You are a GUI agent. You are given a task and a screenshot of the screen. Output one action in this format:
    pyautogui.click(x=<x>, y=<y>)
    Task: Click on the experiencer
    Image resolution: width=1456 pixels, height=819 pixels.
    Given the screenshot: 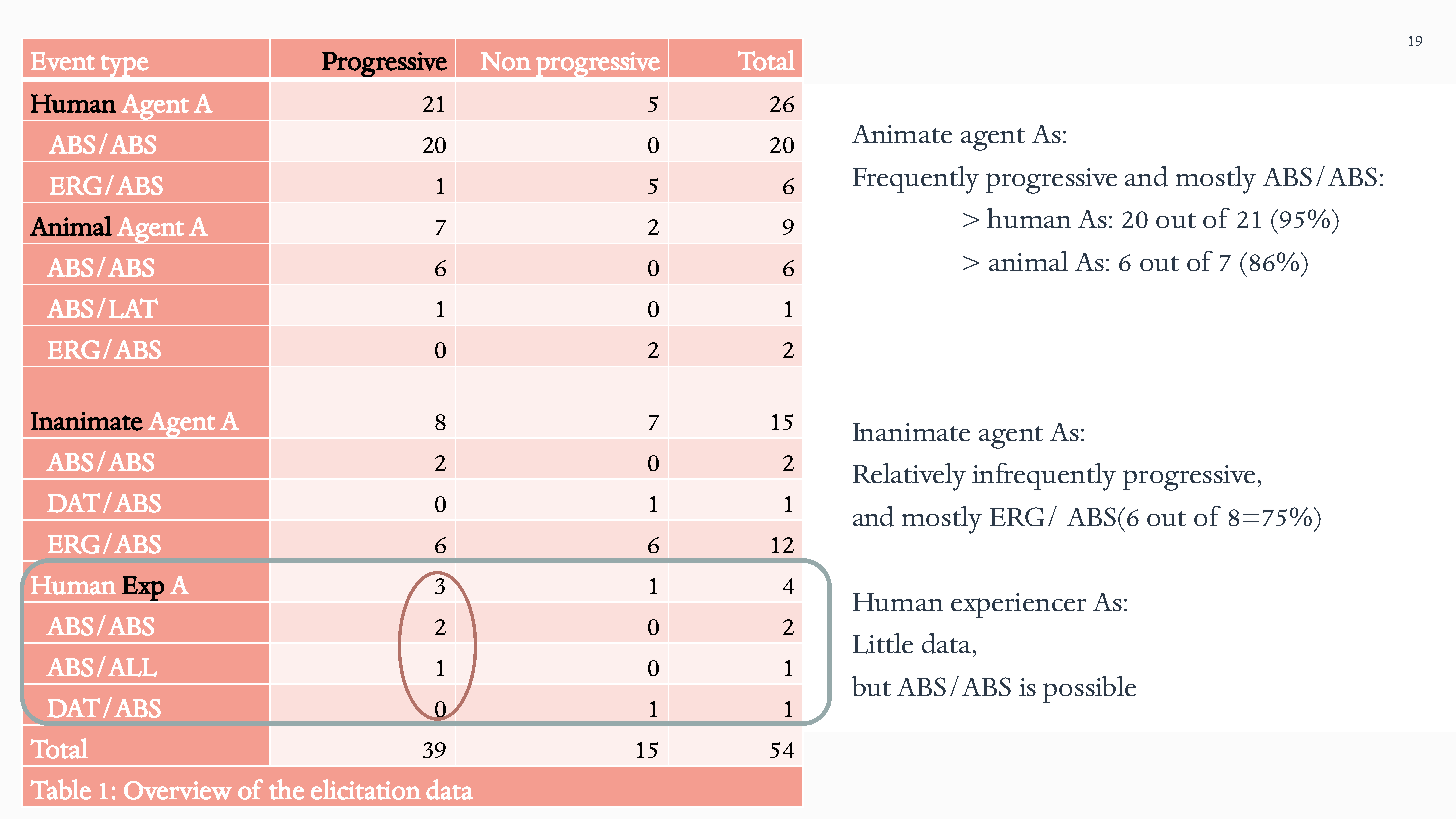 What is the action you would take?
    pyautogui.click(x=1018, y=605)
